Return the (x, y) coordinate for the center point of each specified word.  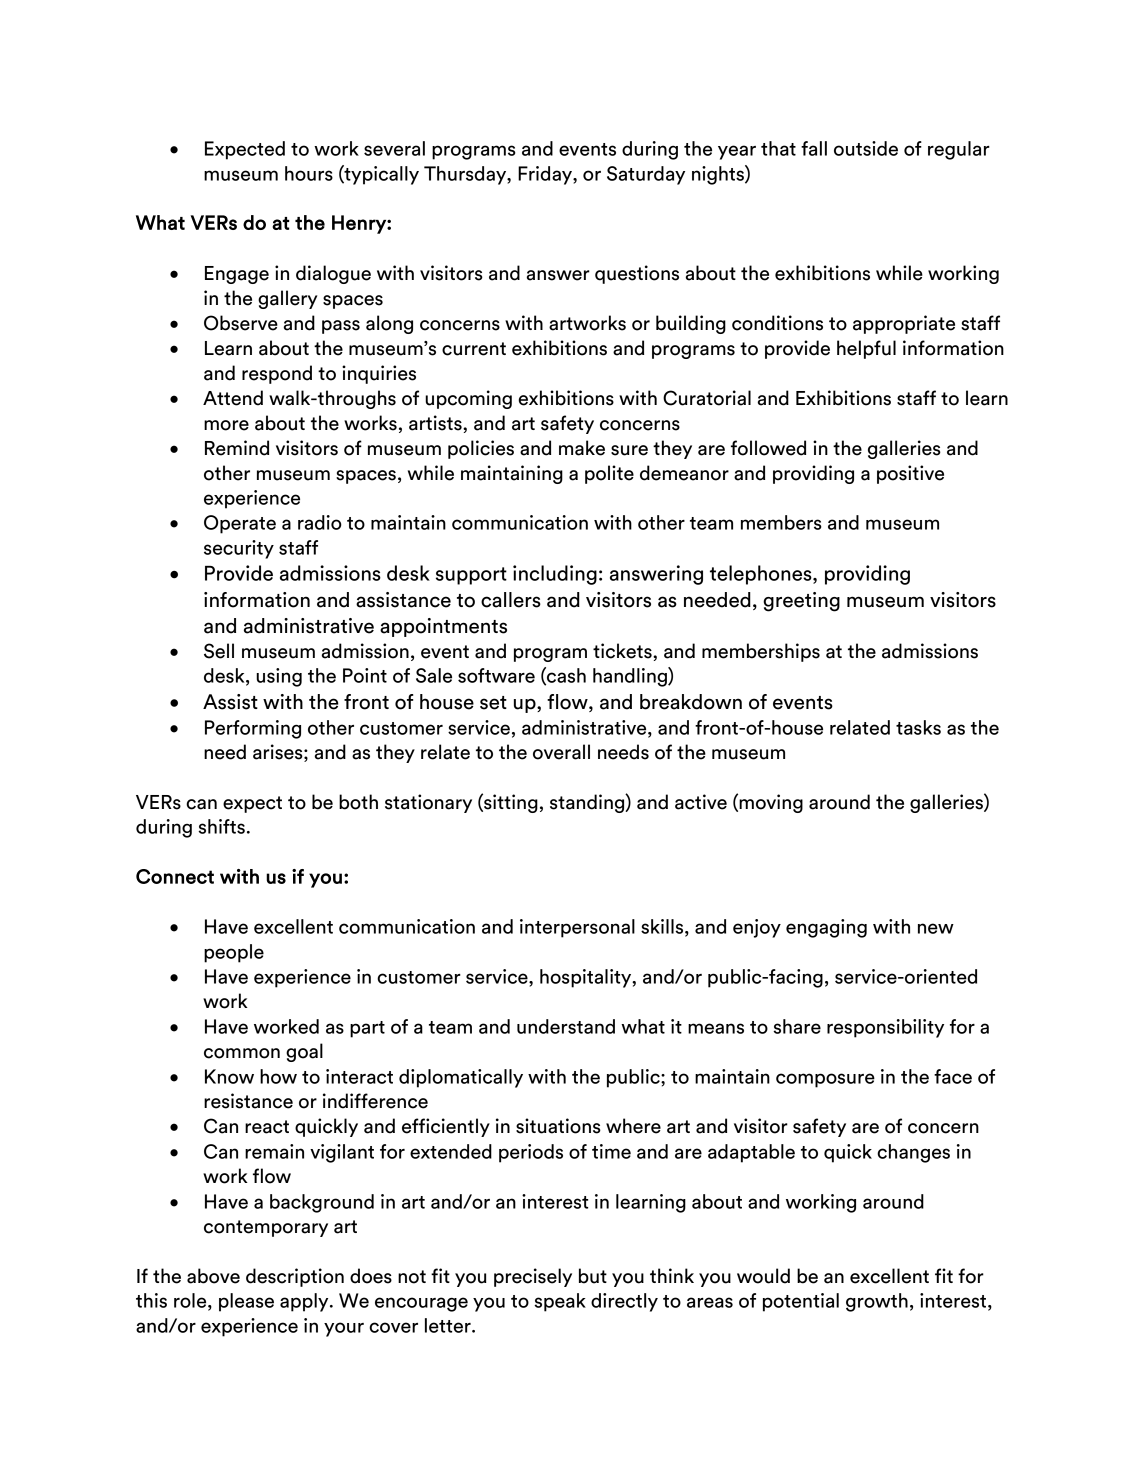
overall (561, 752)
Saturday (646, 175)
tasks (918, 727)
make (582, 448)
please (246, 1302)
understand (566, 1026)
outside (866, 148)
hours (309, 173)
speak (560, 1302)
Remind (237, 448)
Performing (253, 729)
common (242, 1053)
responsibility (885, 1028)
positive (910, 474)
